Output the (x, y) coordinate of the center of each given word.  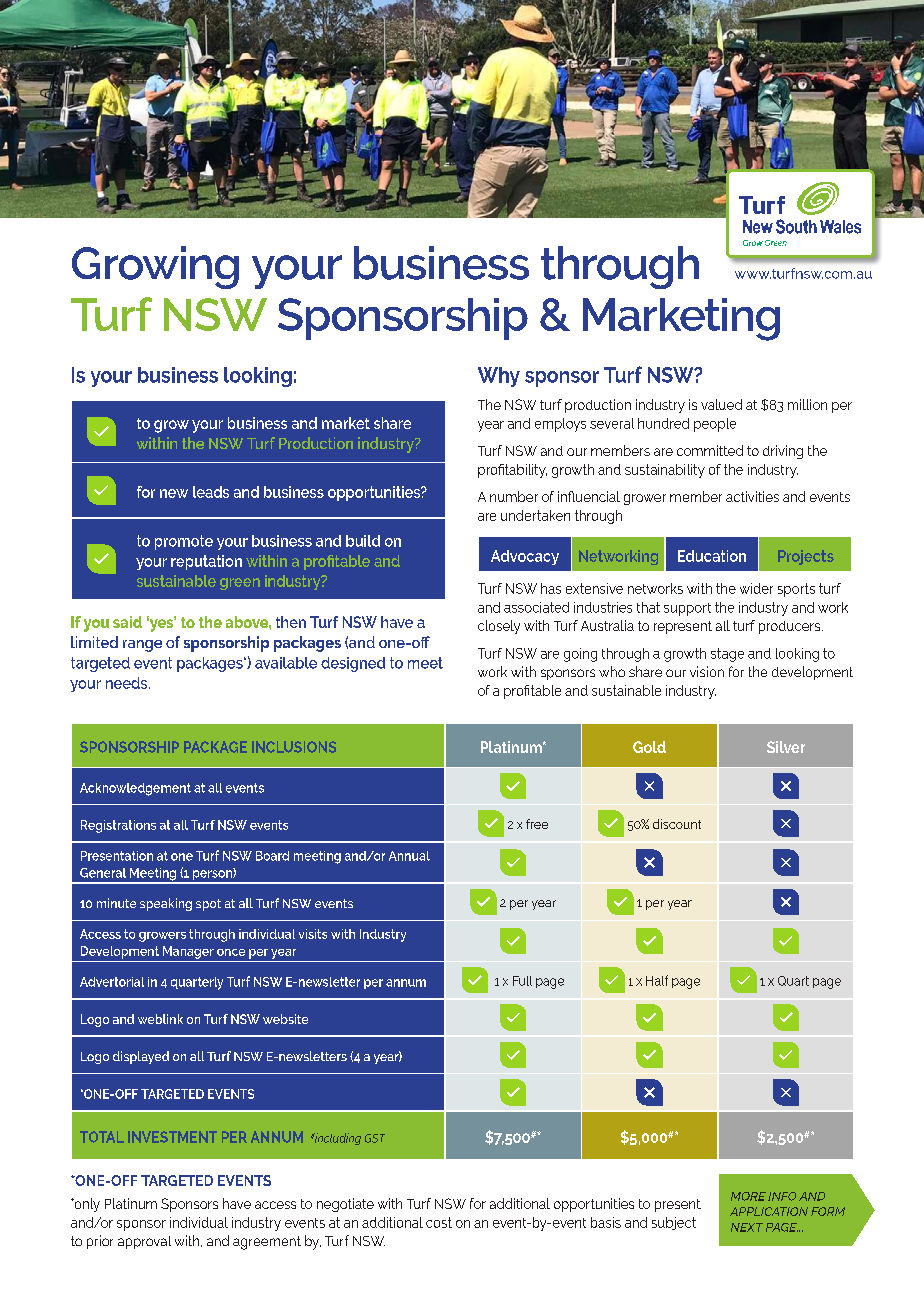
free (537, 824)
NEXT (747, 1227)
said (127, 622)
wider (756, 588)
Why (499, 377)
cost (439, 1222)
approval (144, 1242)
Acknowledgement (135, 789)
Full (522, 981)
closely (499, 627)
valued (721, 404)
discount (677, 824)
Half (657, 980)
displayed (141, 1057)
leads (211, 492)
